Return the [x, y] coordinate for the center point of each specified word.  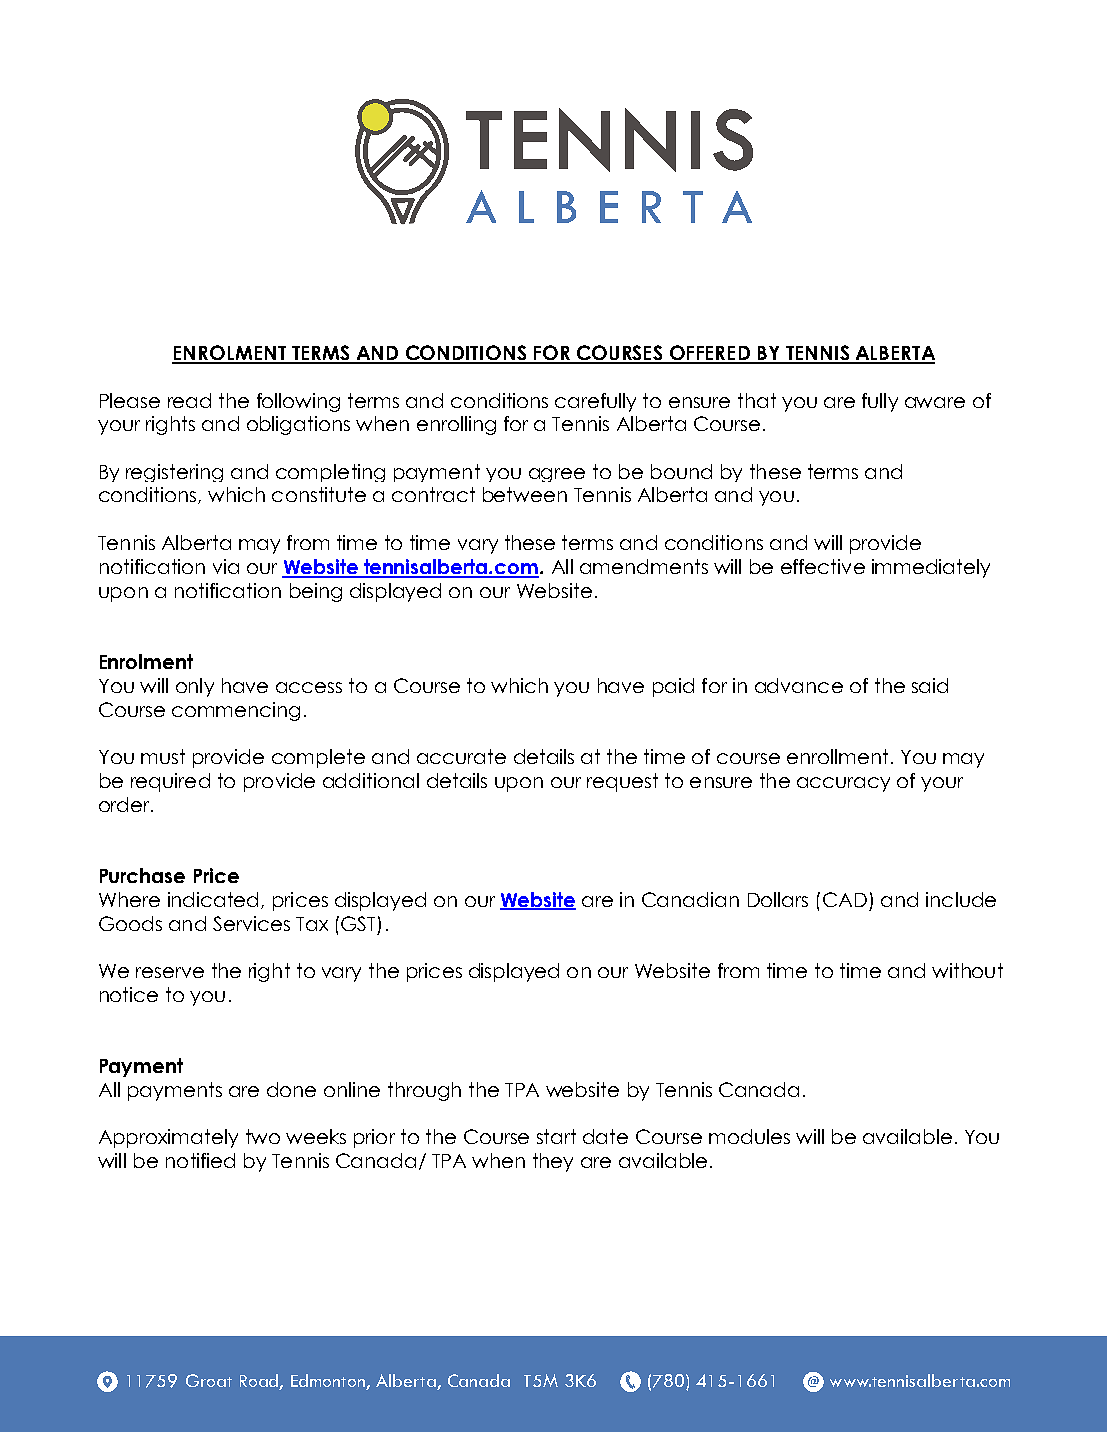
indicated [213, 899]
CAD [845, 899]
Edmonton [329, 1382]
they [553, 1162]
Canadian [690, 899]
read [189, 400]
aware [935, 402]
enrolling [456, 425]
